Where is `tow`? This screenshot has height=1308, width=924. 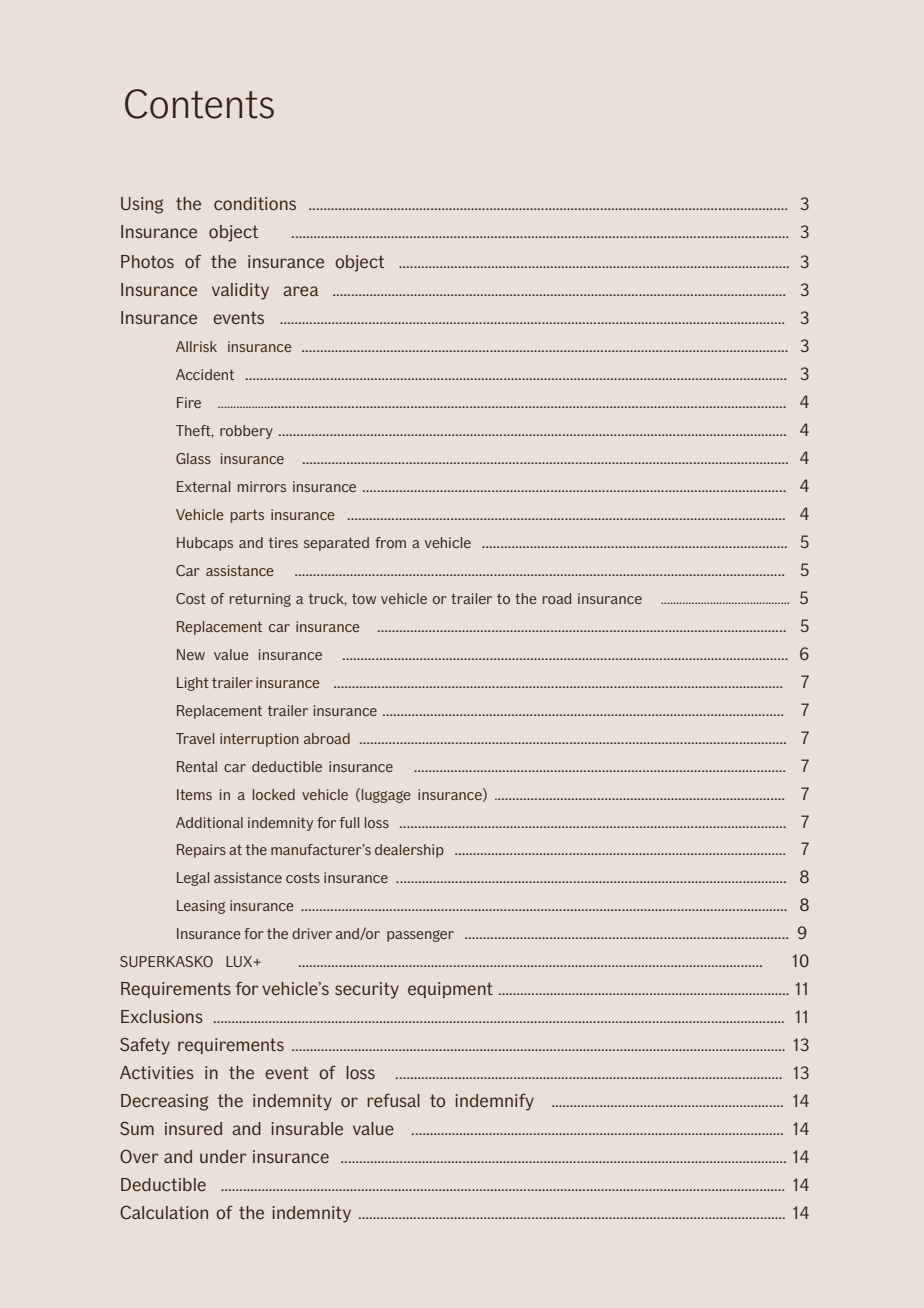
tow is located at coordinates (364, 599).
